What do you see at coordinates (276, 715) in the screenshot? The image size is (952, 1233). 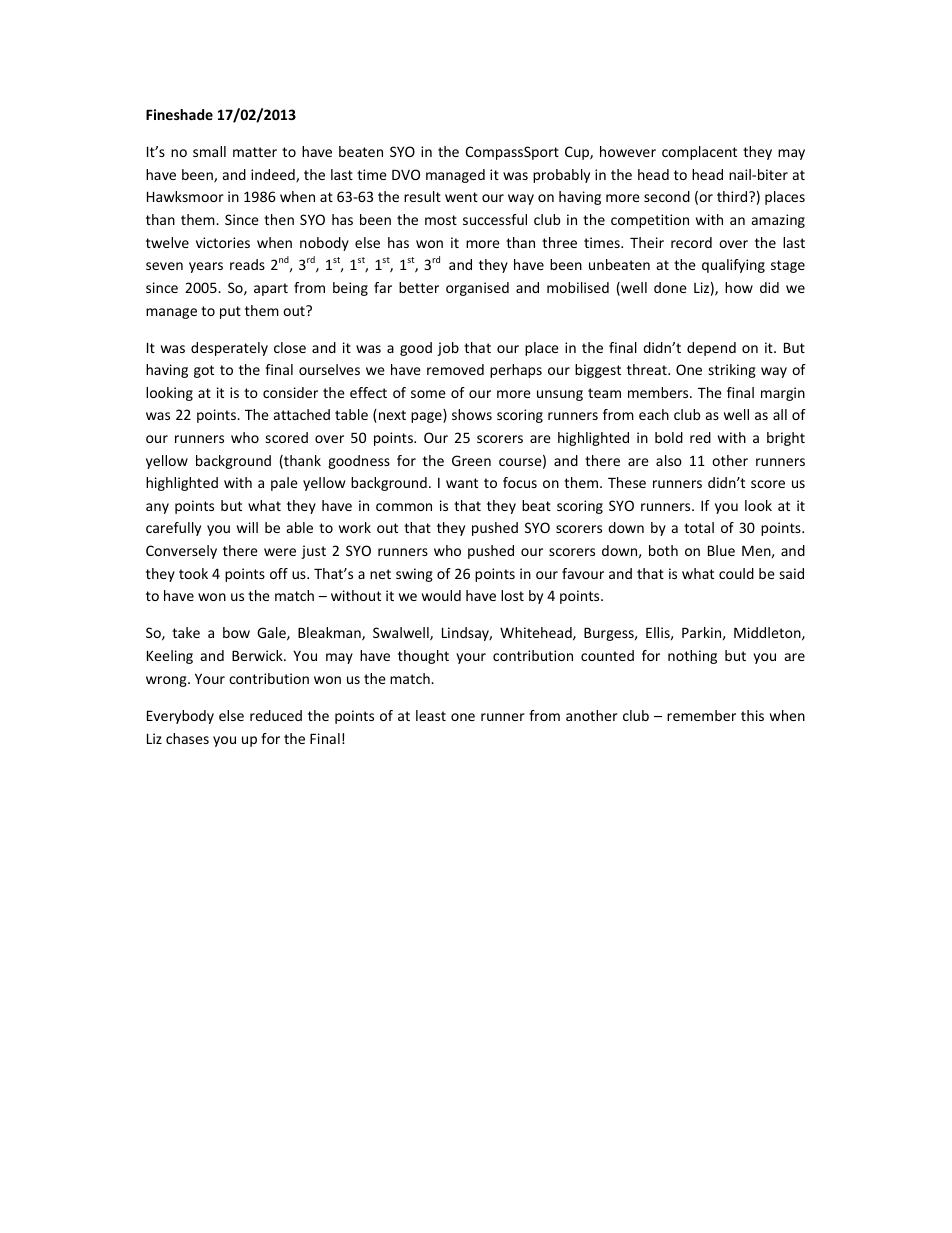 I see `reduced` at bounding box center [276, 715].
